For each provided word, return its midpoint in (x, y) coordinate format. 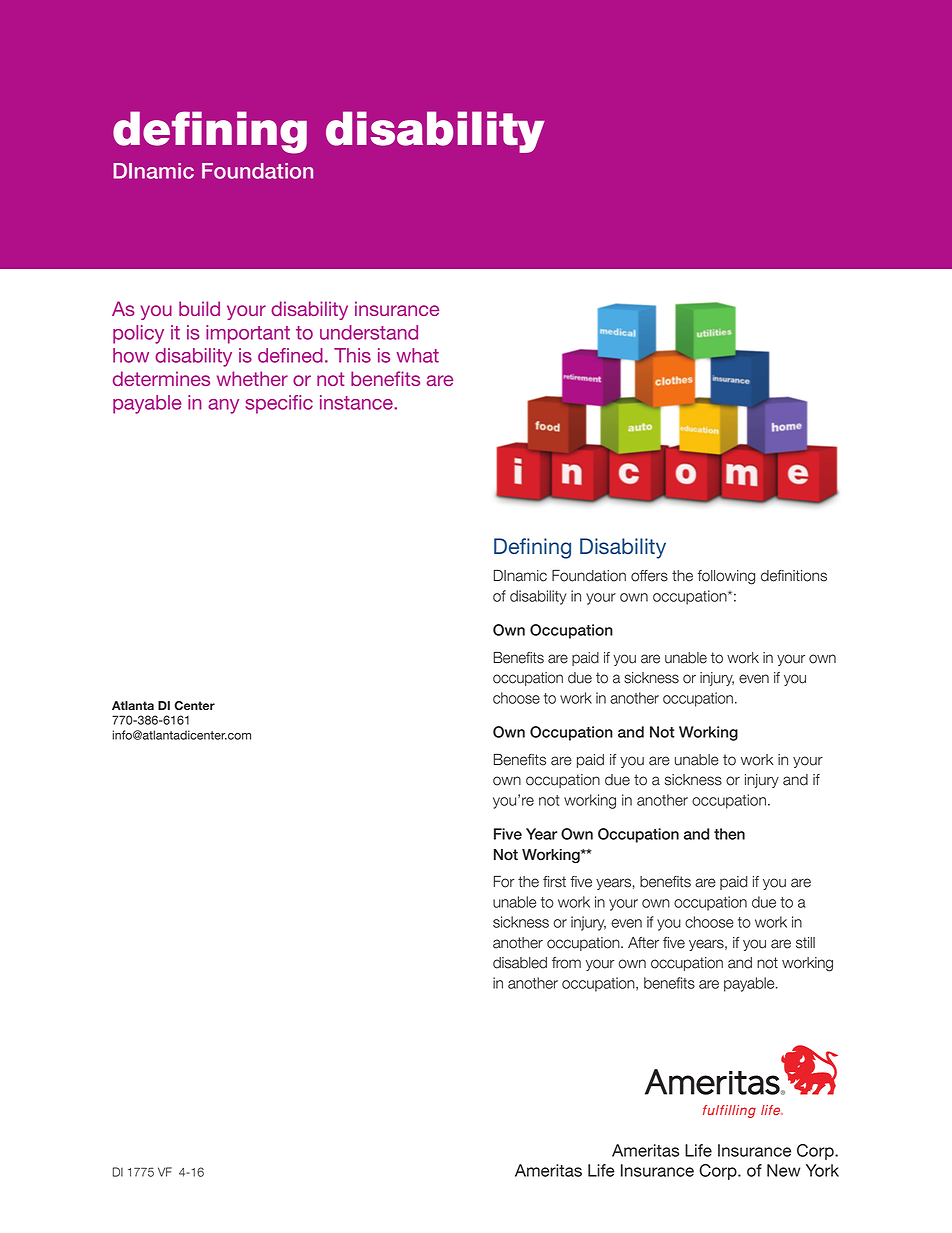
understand (369, 332)
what (417, 355)
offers (649, 576)
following (726, 577)
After (643, 943)
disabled (520, 963)
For (504, 882)
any (223, 406)
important (248, 334)
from (566, 963)
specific (279, 404)
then (729, 834)
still (805, 943)
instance (357, 402)
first (554, 882)
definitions (794, 576)
